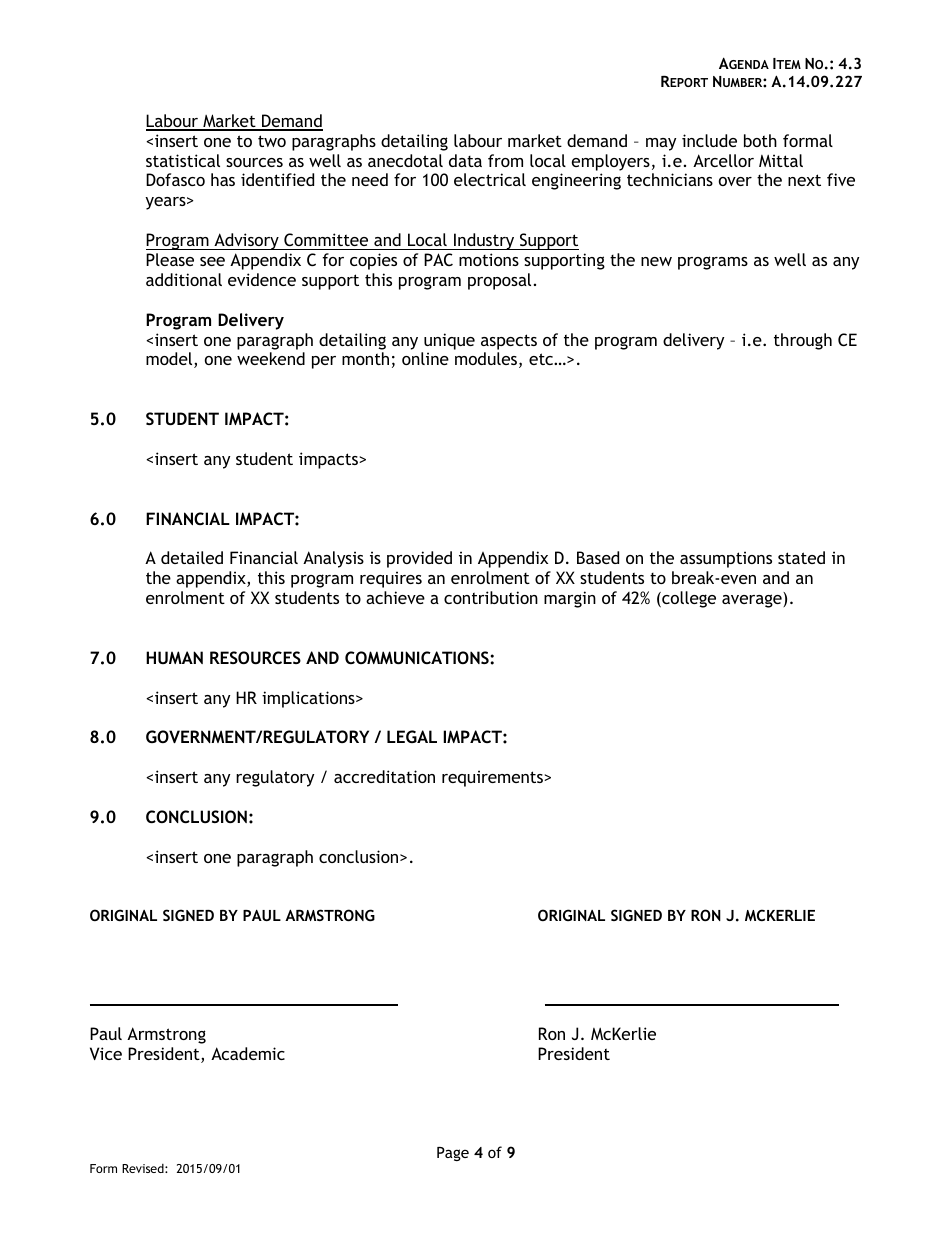 The image size is (952, 1233). What do you see at coordinates (453, 1154) in the document?
I see `Page` at bounding box center [453, 1154].
